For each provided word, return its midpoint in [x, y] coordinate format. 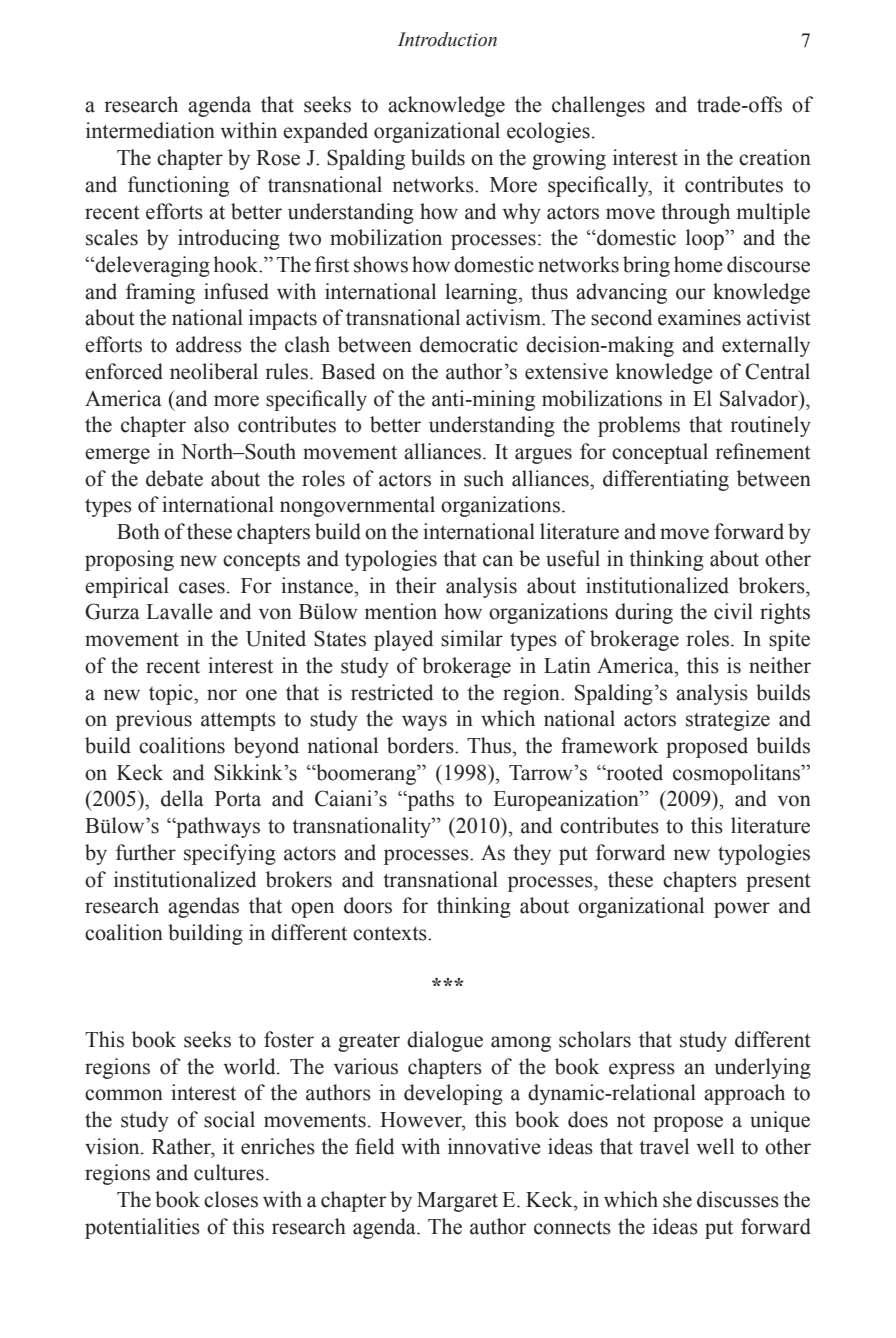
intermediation [150, 130]
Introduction [447, 39]
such [484, 478]
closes [231, 1199]
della [182, 798]
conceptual [660, 453]
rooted [633, 772]
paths [429, 800]
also [211, 424]
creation [775, 157]
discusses [738, 1199]
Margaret [457, 1202]
